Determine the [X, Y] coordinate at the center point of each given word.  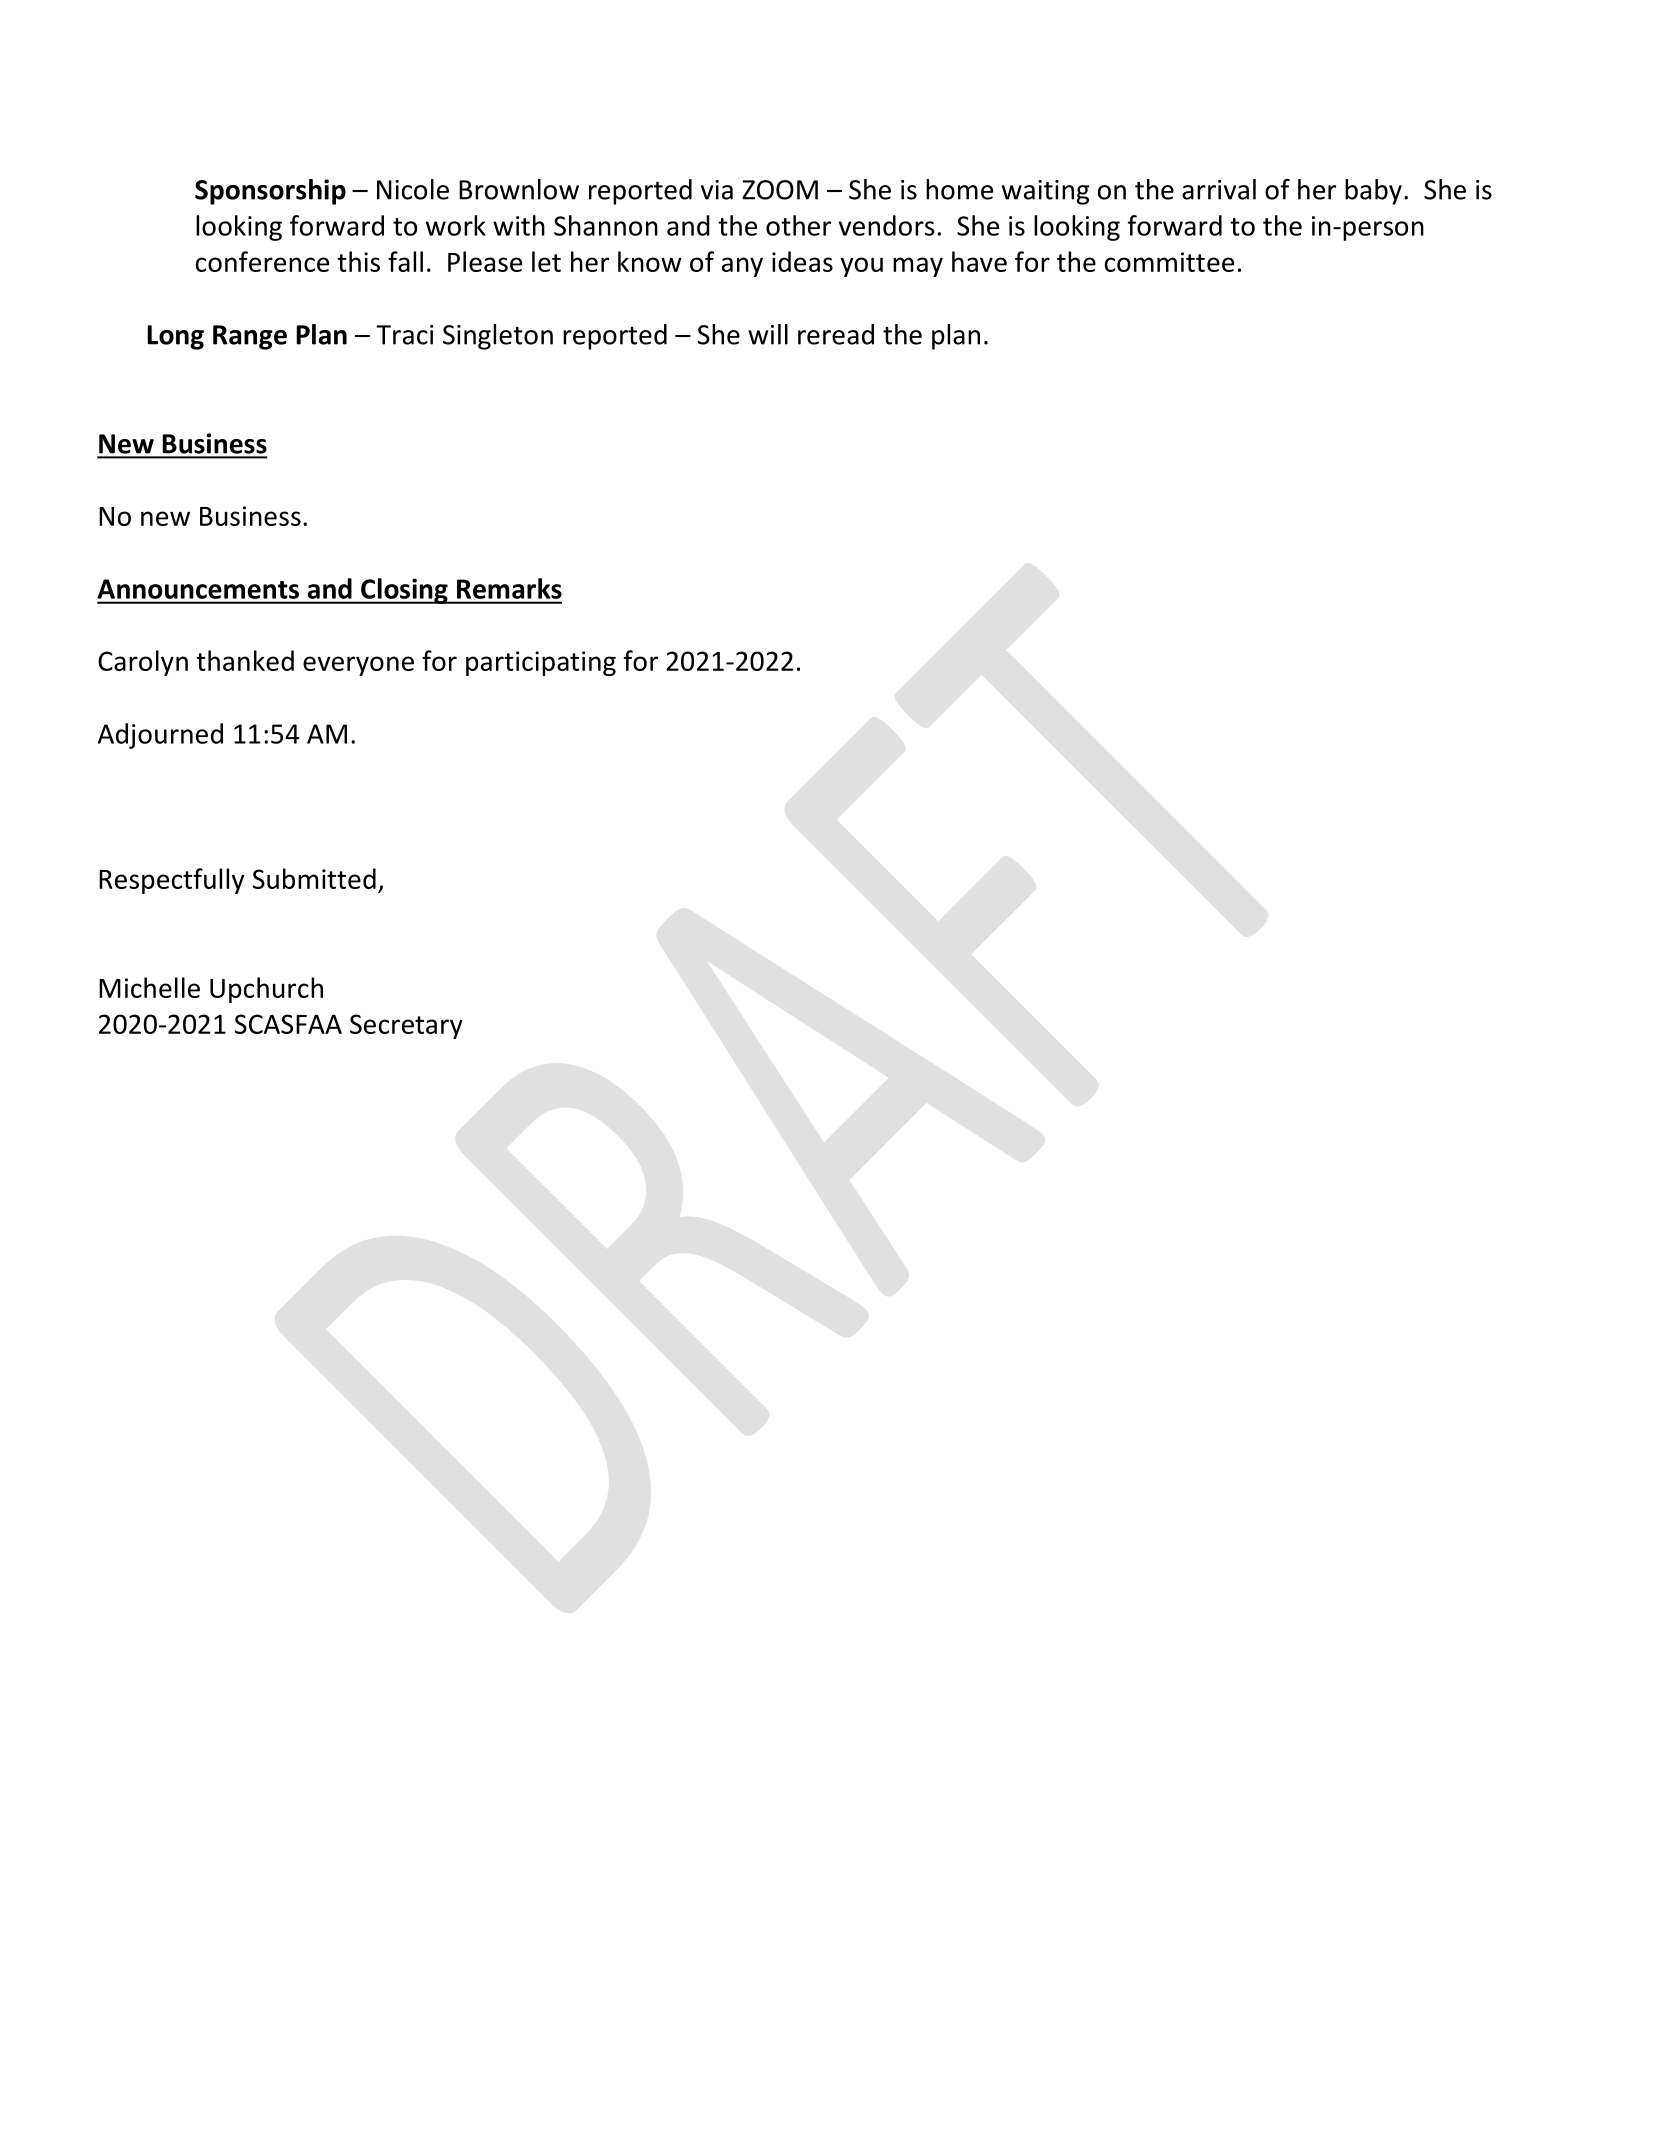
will [768, 334]
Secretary [406, 1026]
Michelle [149, 987]
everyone [358, 666]
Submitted [314, 878]
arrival [1219, 189]
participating [541, 663]
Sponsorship [270, 192]
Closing [404, 591]
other [798, 225]
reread [836, 334]
